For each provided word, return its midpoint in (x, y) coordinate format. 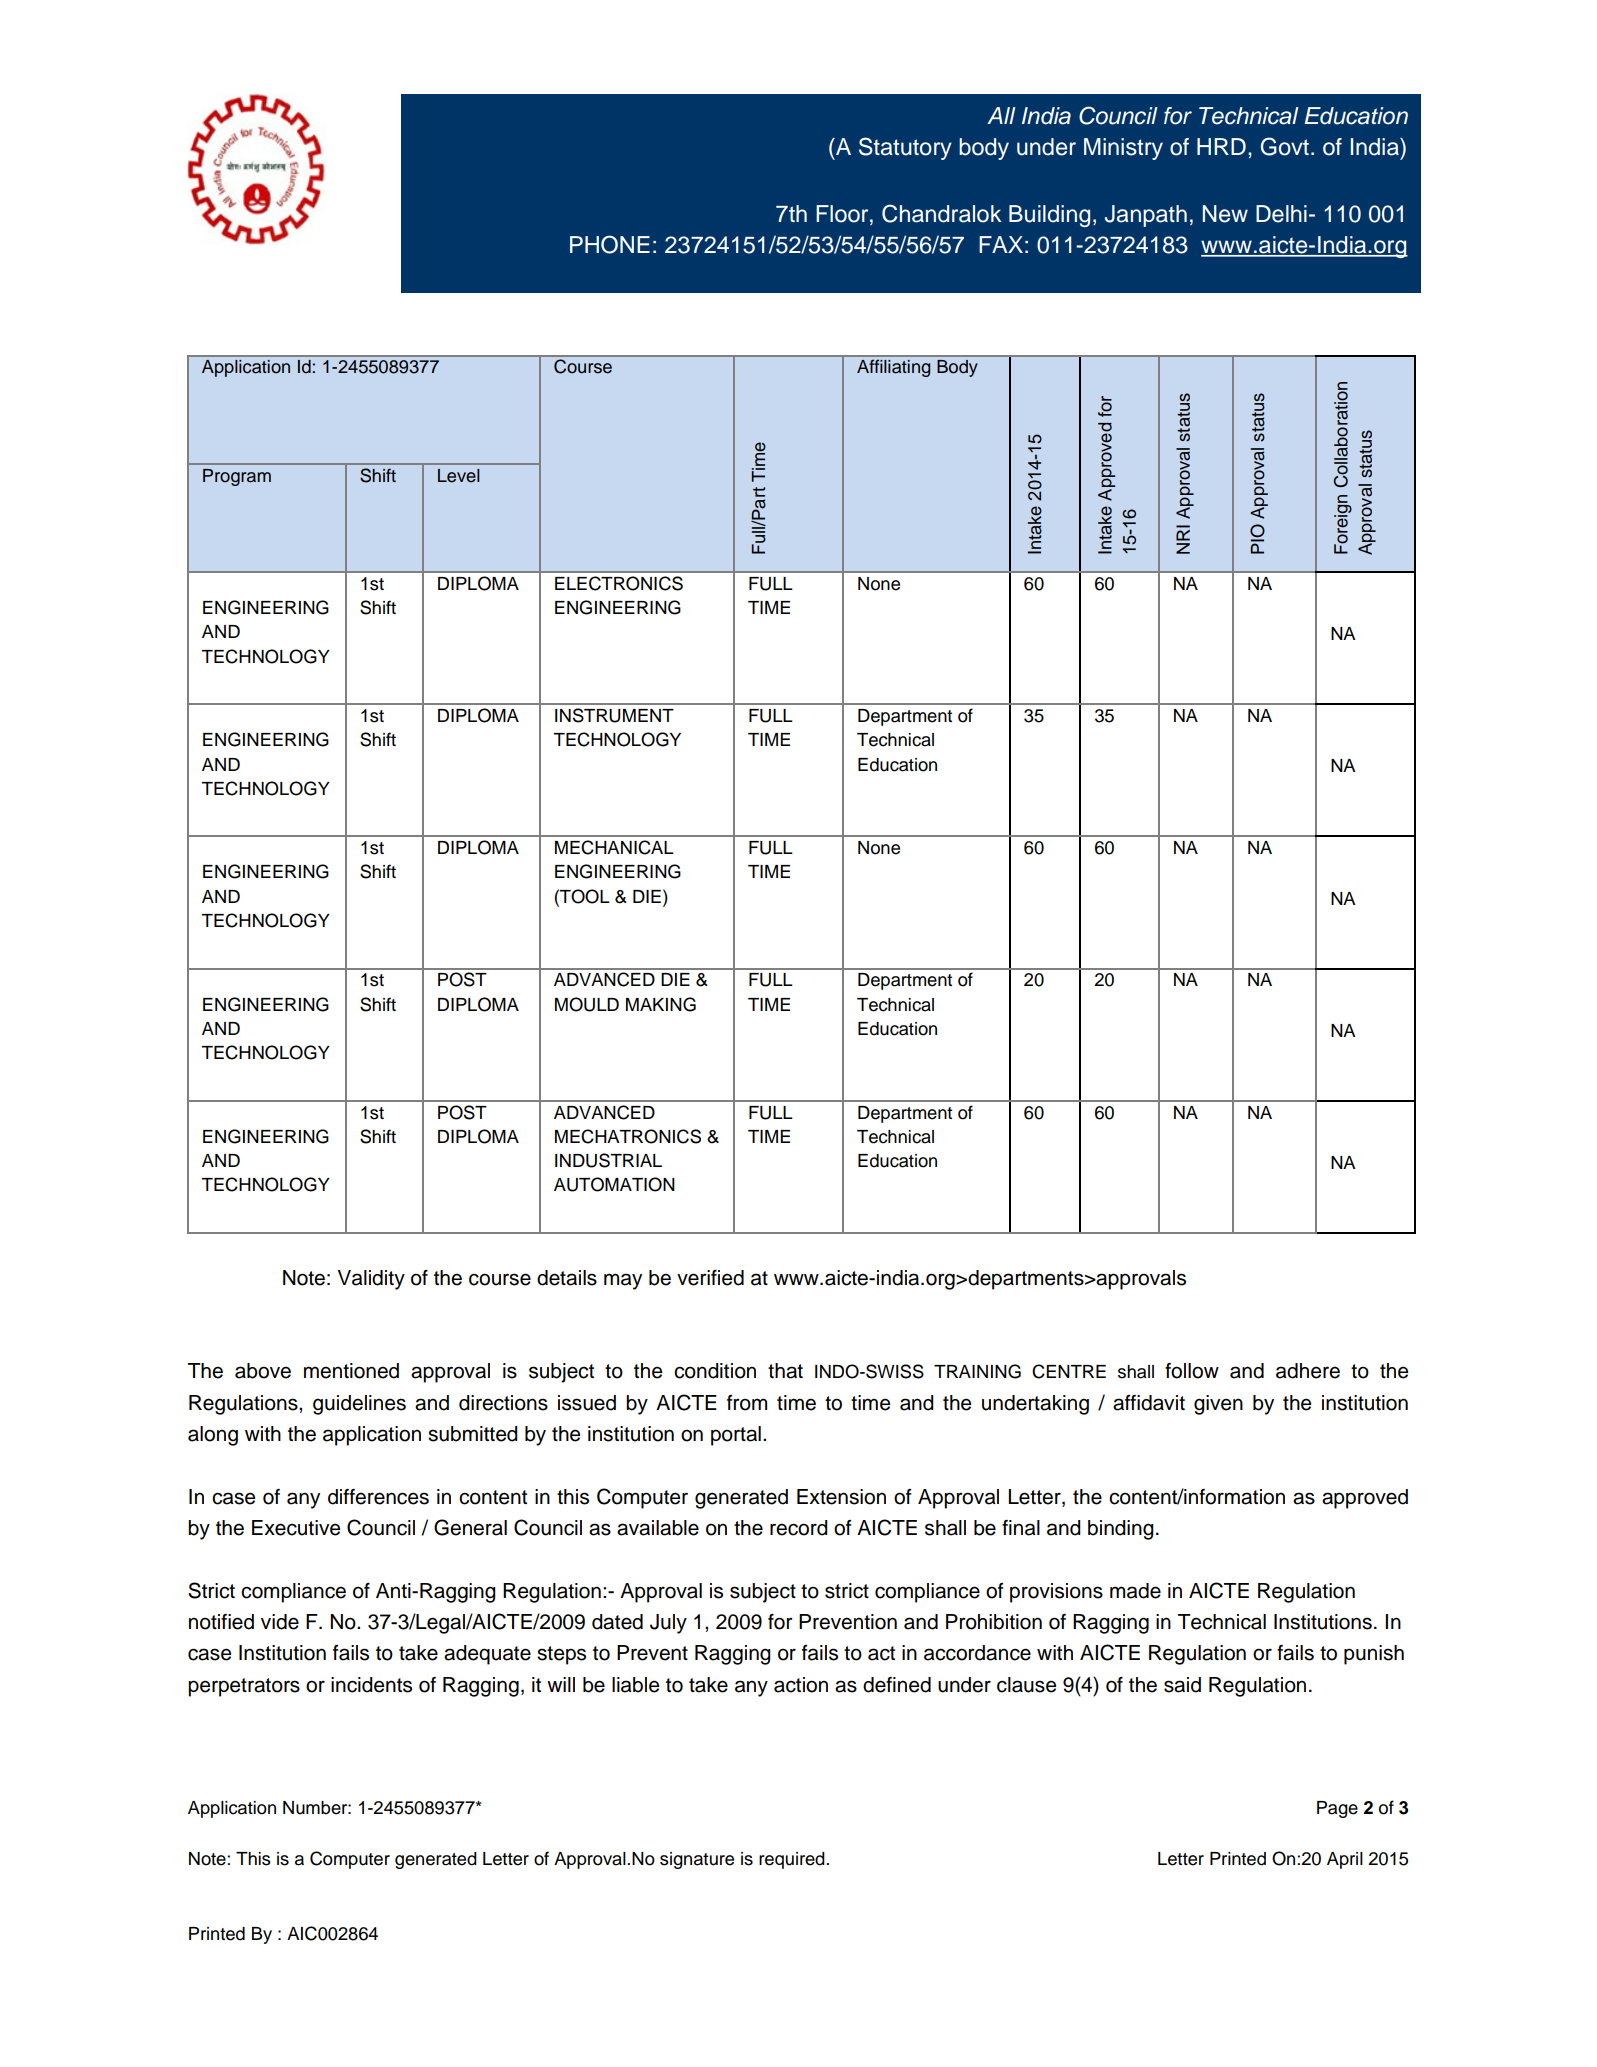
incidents (371, 1685)
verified (710, 1278)
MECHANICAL (614, 847)
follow (1192, 1371)
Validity (371, 1280)
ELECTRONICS (619, 583)
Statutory (905, 148)
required (792, 1860)
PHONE (610, 244)
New (1225, 214)
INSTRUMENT (614, 715)
